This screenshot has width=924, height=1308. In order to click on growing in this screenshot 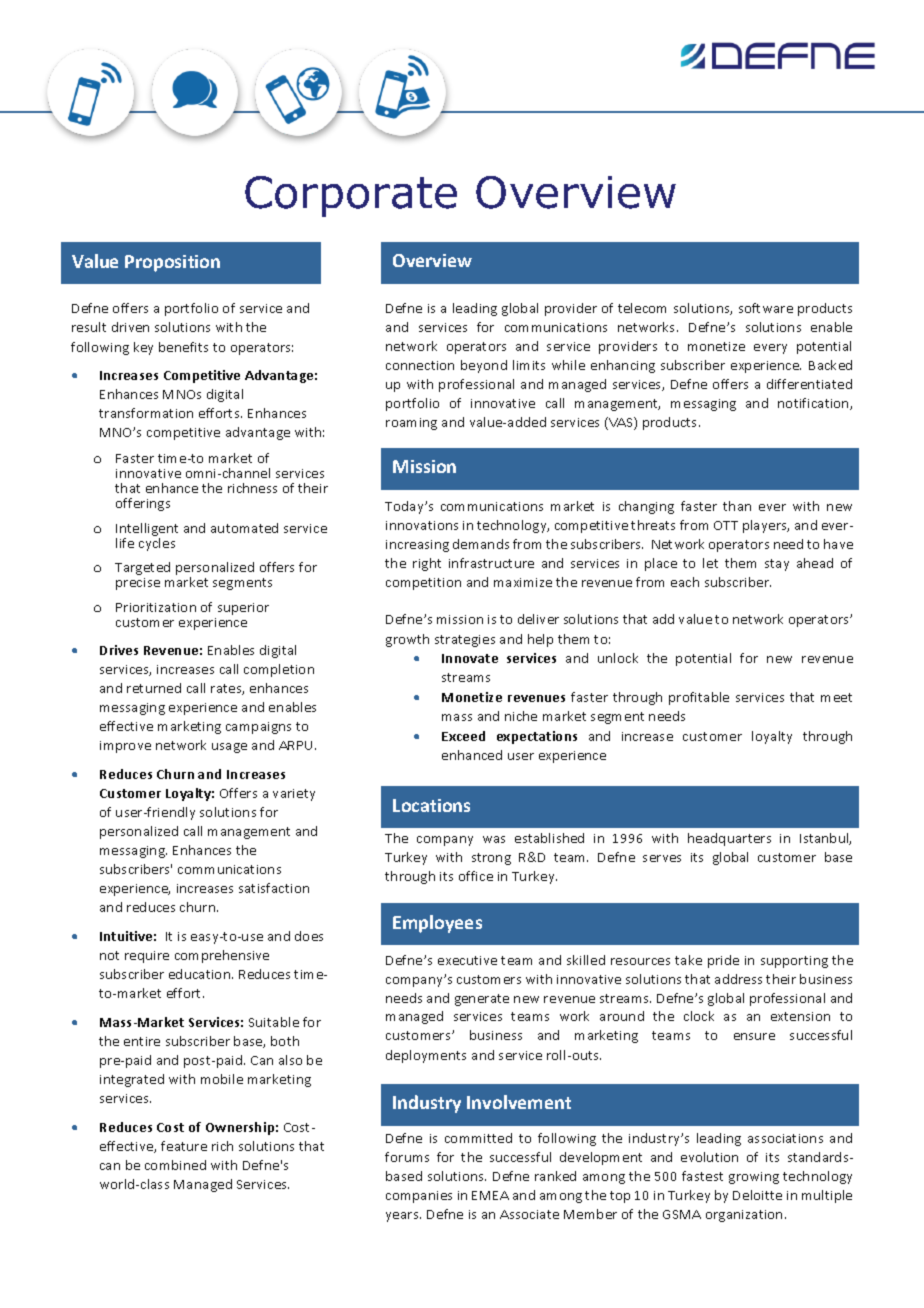, I will do `click(754, 1178)`.
